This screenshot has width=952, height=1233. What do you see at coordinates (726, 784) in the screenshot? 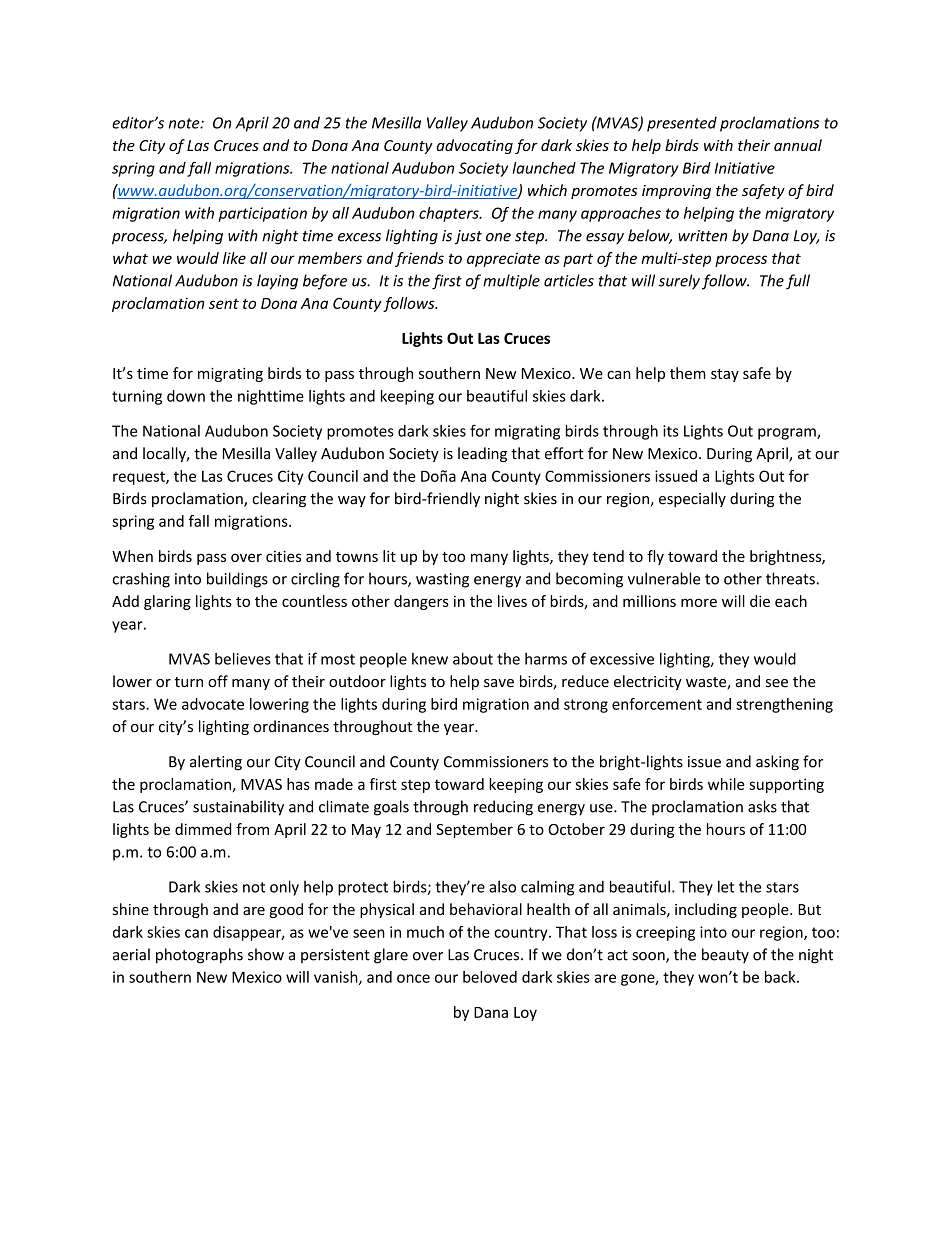
I see `while` at bounding box center [726, 784].
